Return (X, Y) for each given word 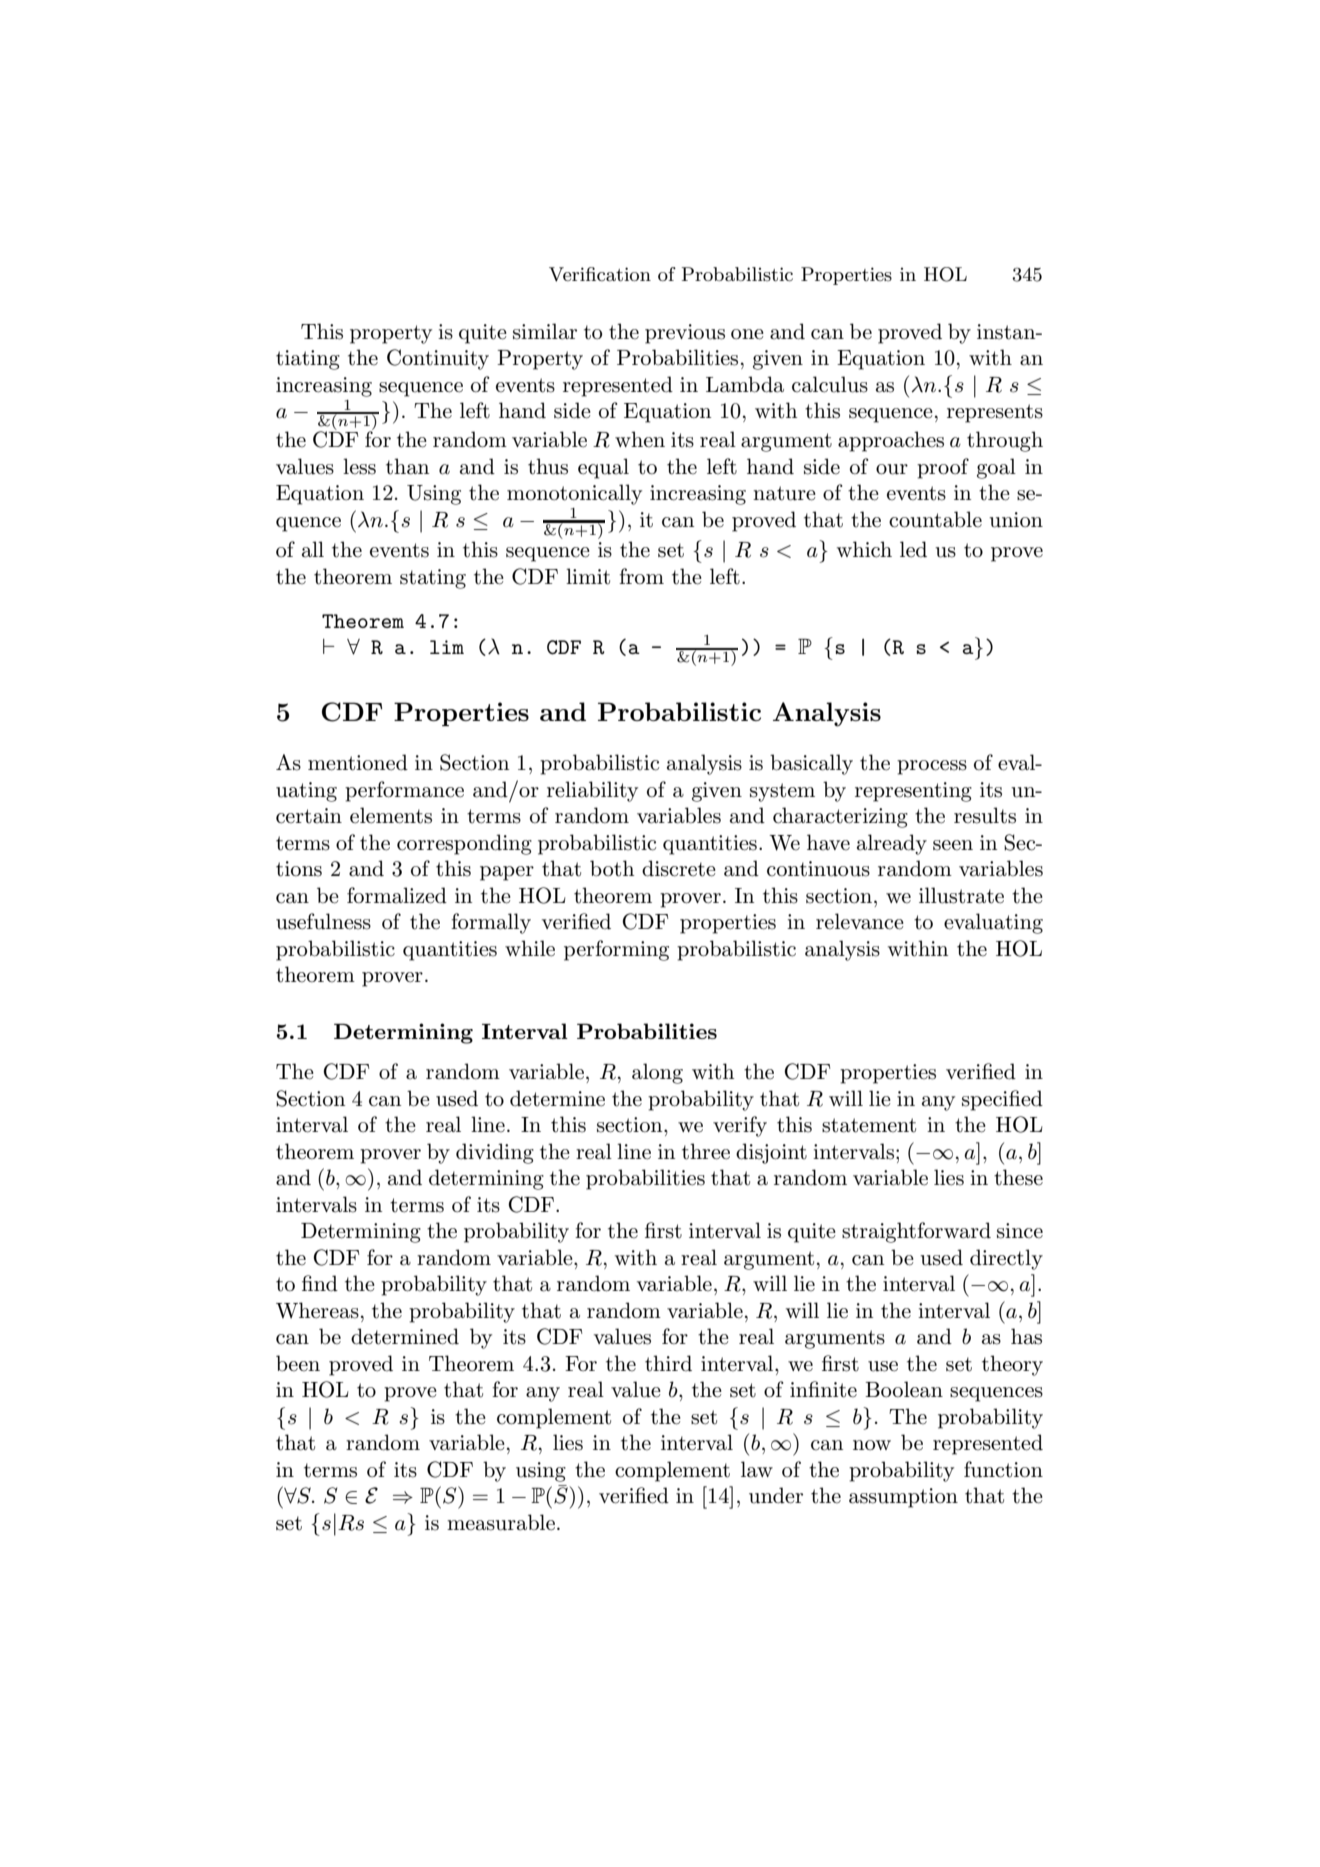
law (757, 1469)
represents (995, 413)
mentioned (358, 762)
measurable (501, 1522)
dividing (495, 1153)
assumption (903, 1498)
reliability (592, 791)
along (657, 1073)
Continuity (438, 359)
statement (869, 1125)
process (932, 767)
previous (685, 334)
